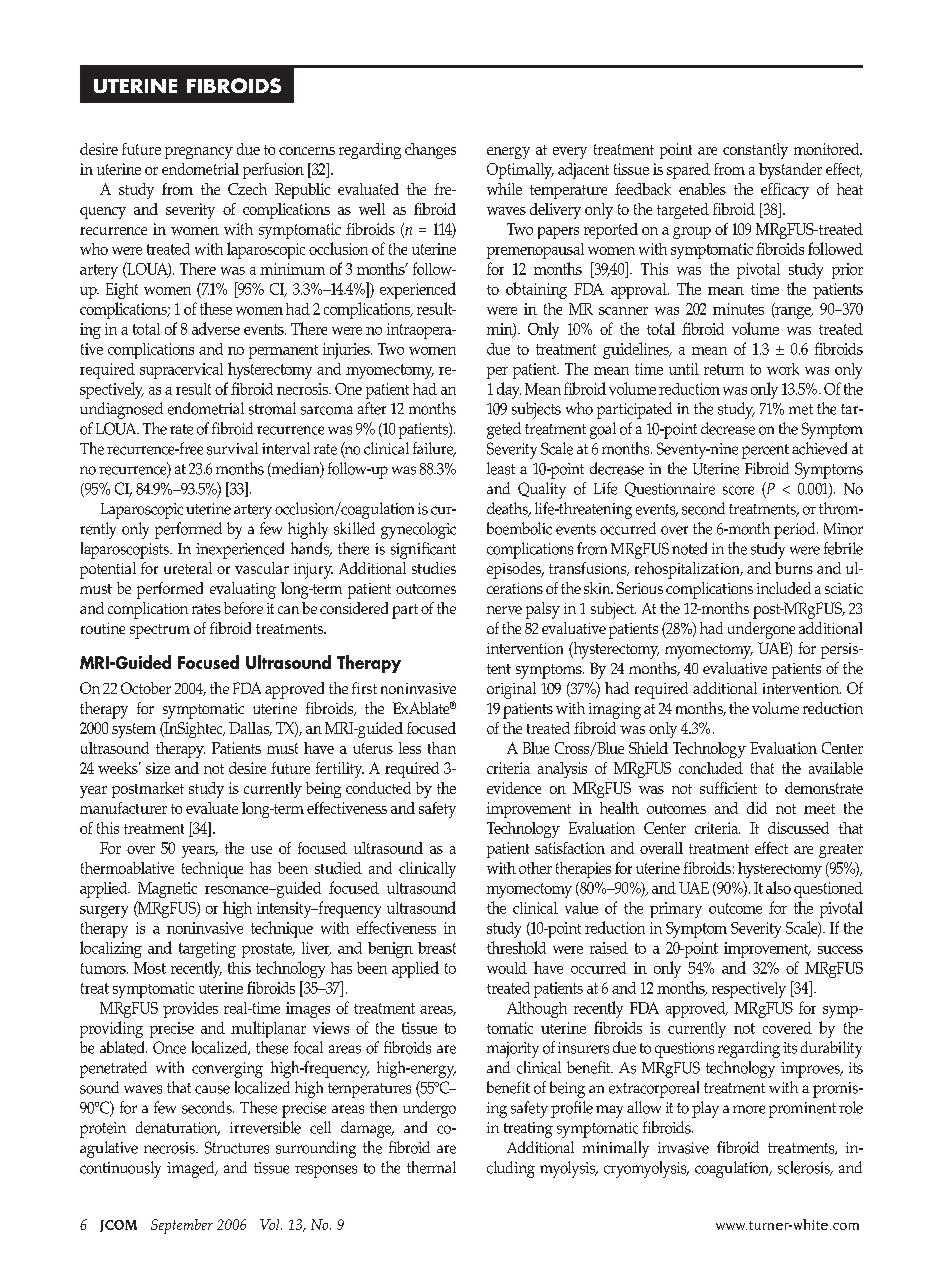 The image size is (943, 1288). I want to click on also, so click(778, 887).
